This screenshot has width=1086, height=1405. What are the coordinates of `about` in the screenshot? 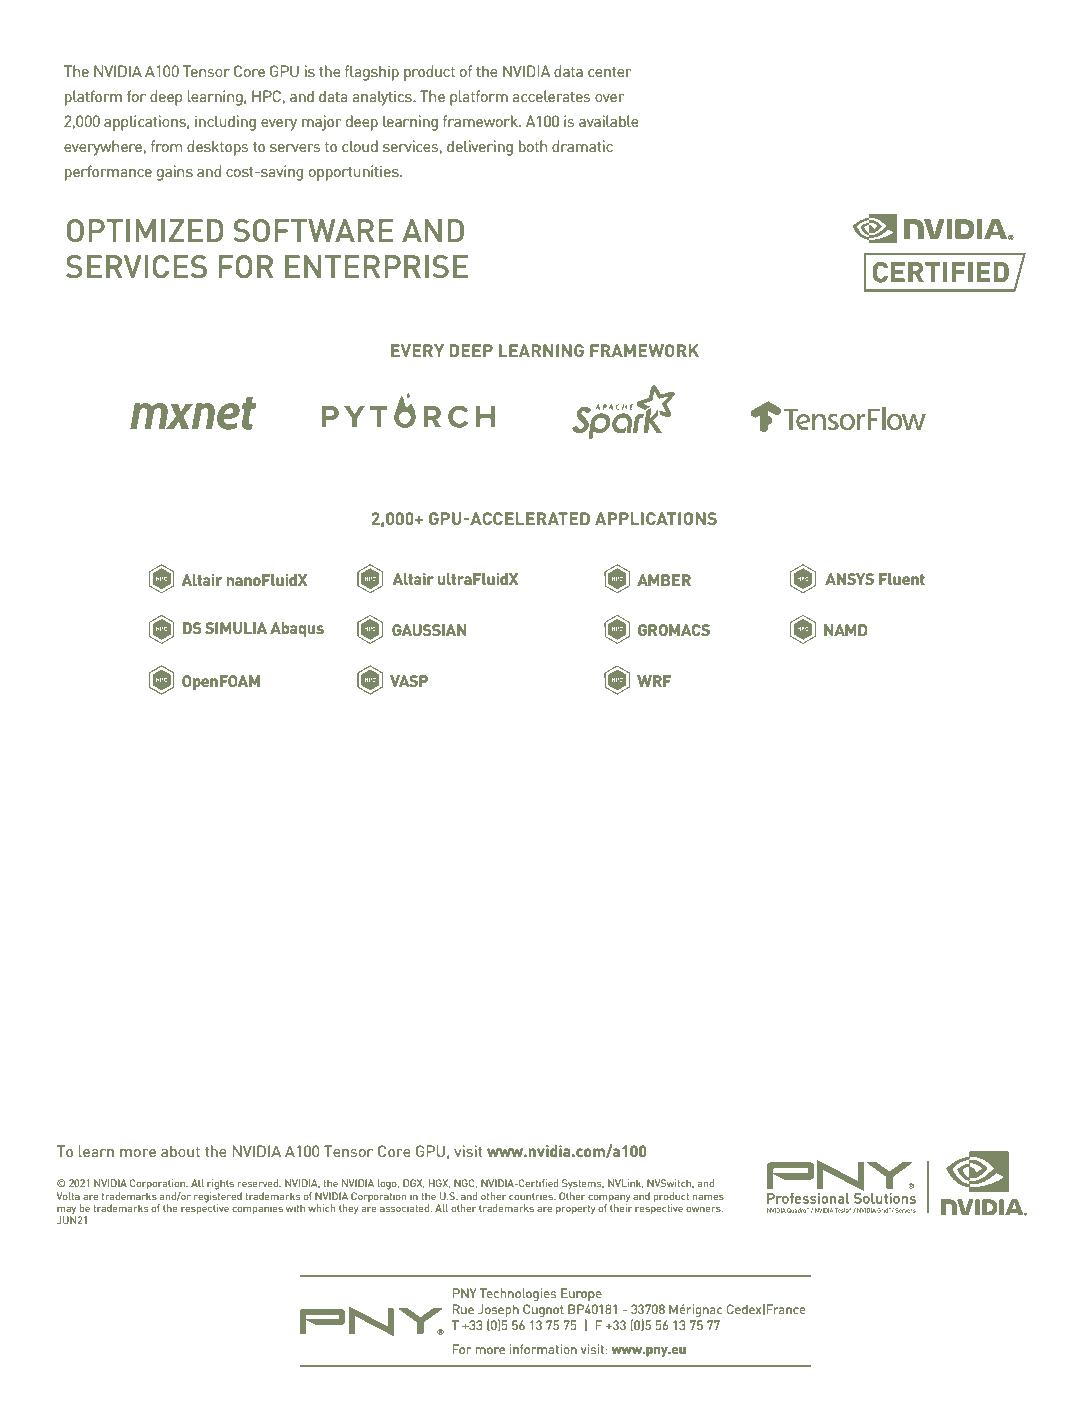 It's located at (180, 1151).
